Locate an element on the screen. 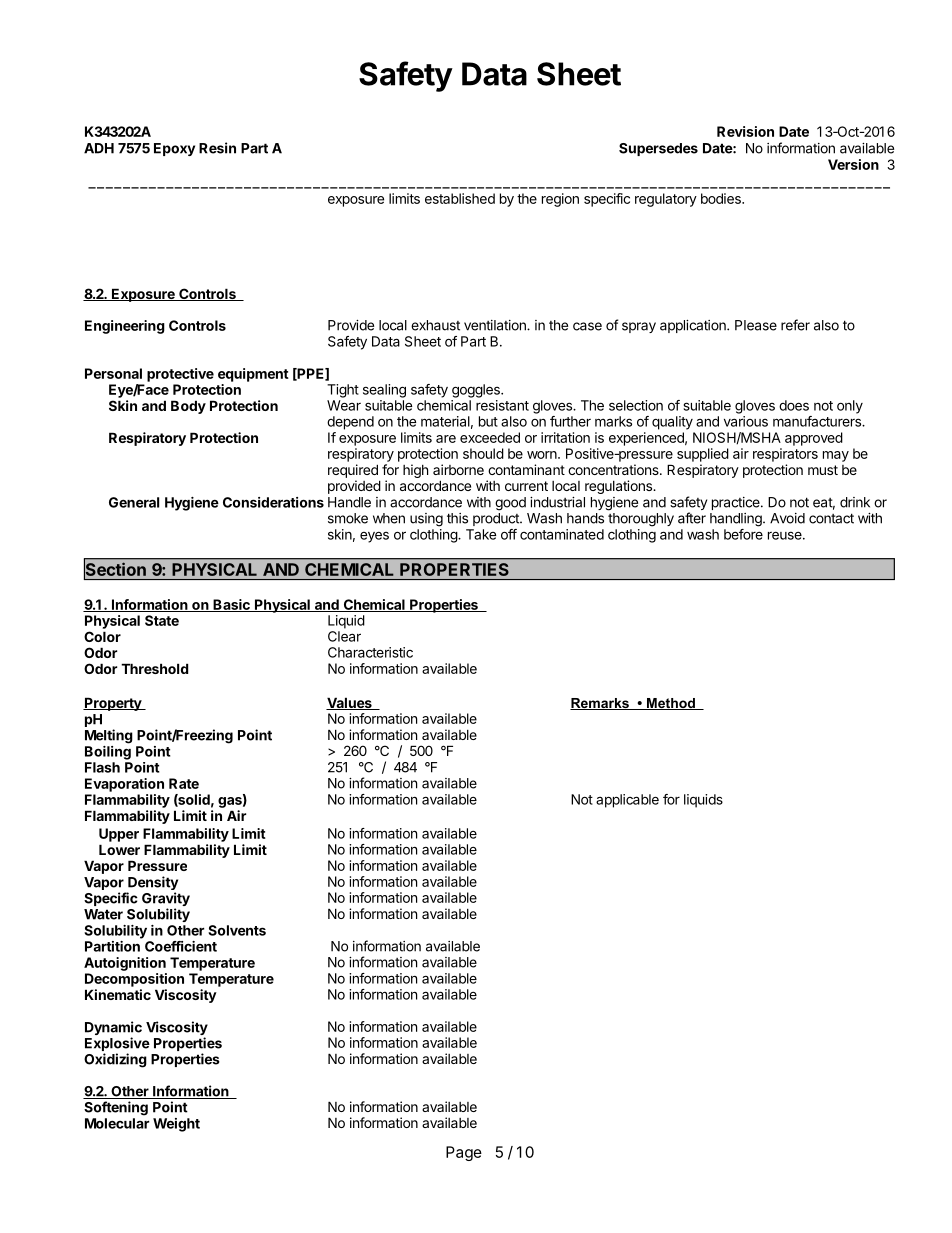 The image size is (952, 1233). applicable is located at coordinates (627, 801).
